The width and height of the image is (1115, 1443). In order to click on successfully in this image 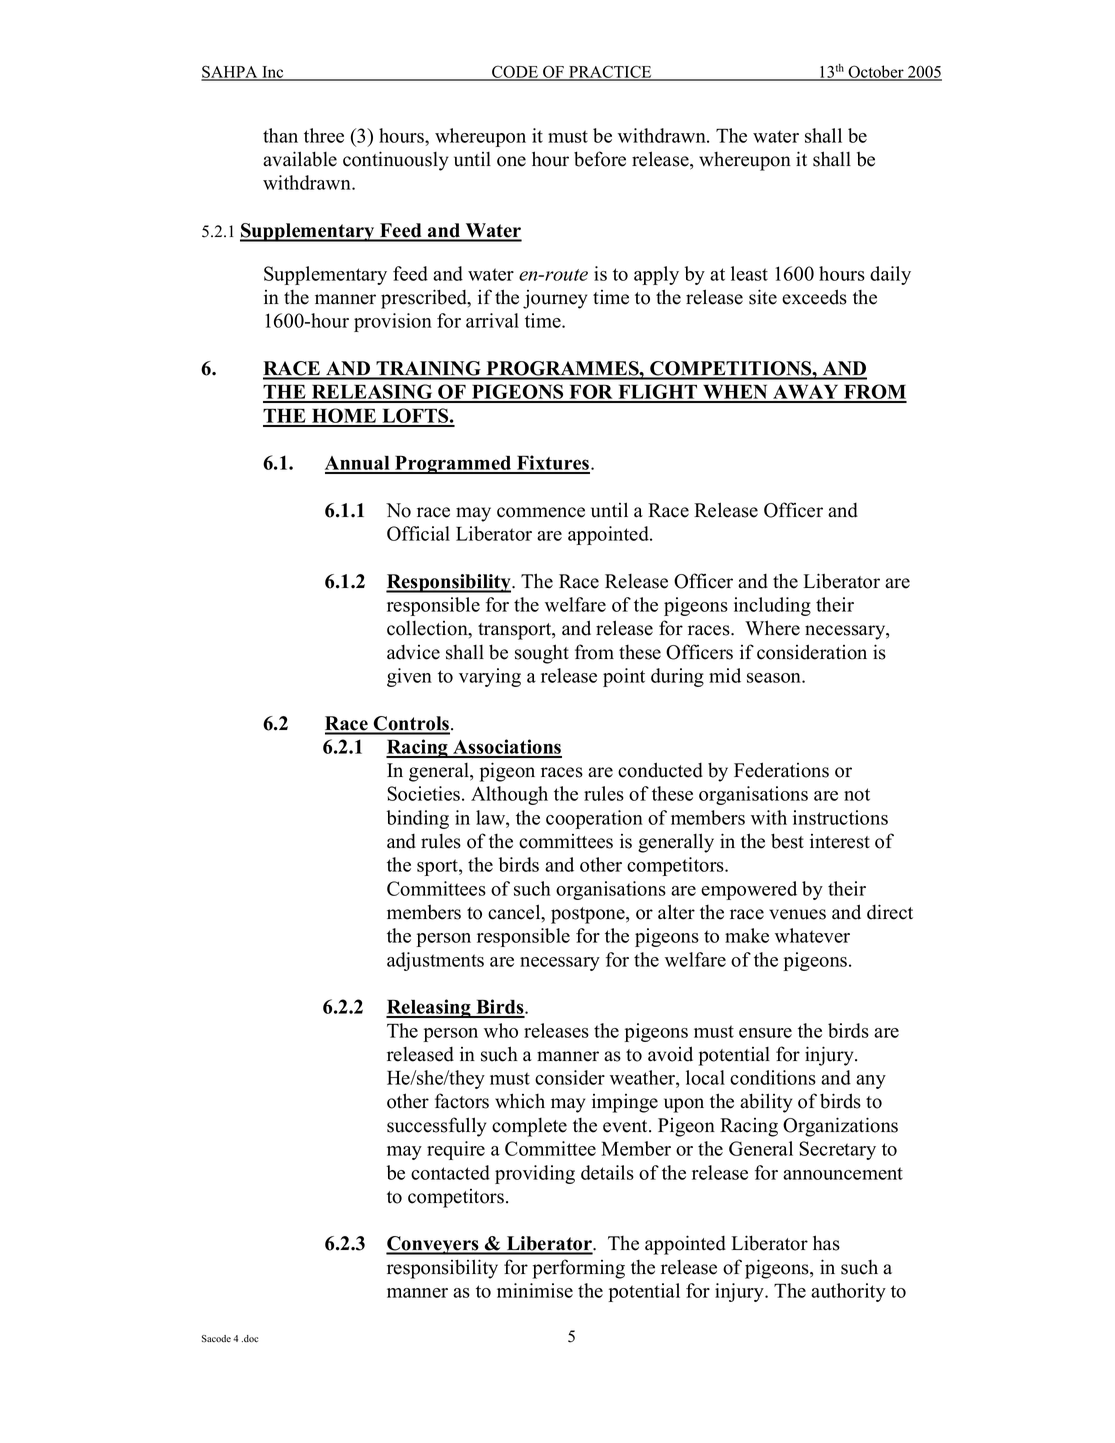, I will do `click(436, 1127)`.
